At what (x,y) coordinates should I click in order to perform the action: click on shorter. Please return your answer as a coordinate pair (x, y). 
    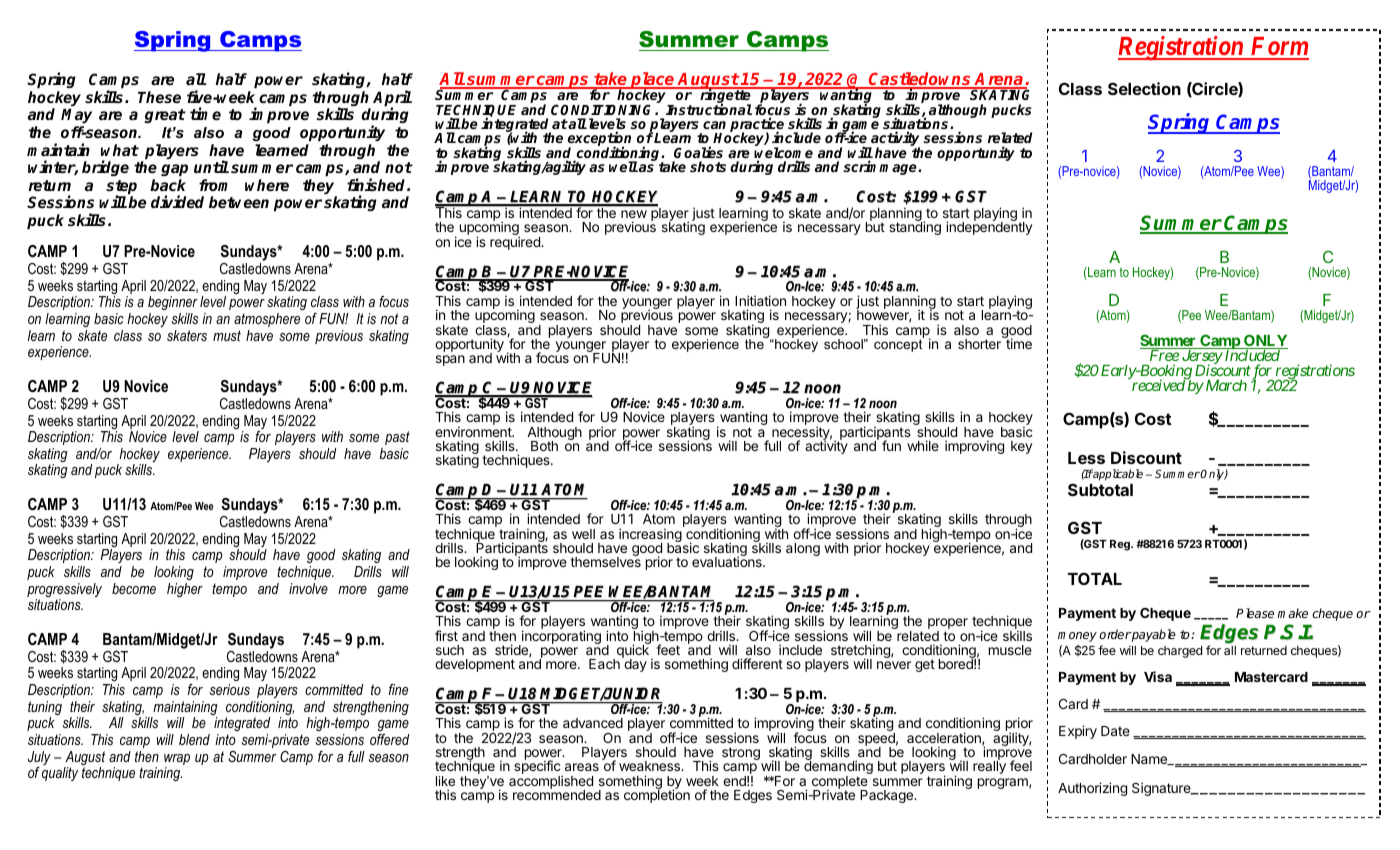
    Looking at the image, I should click on (980, 343).
